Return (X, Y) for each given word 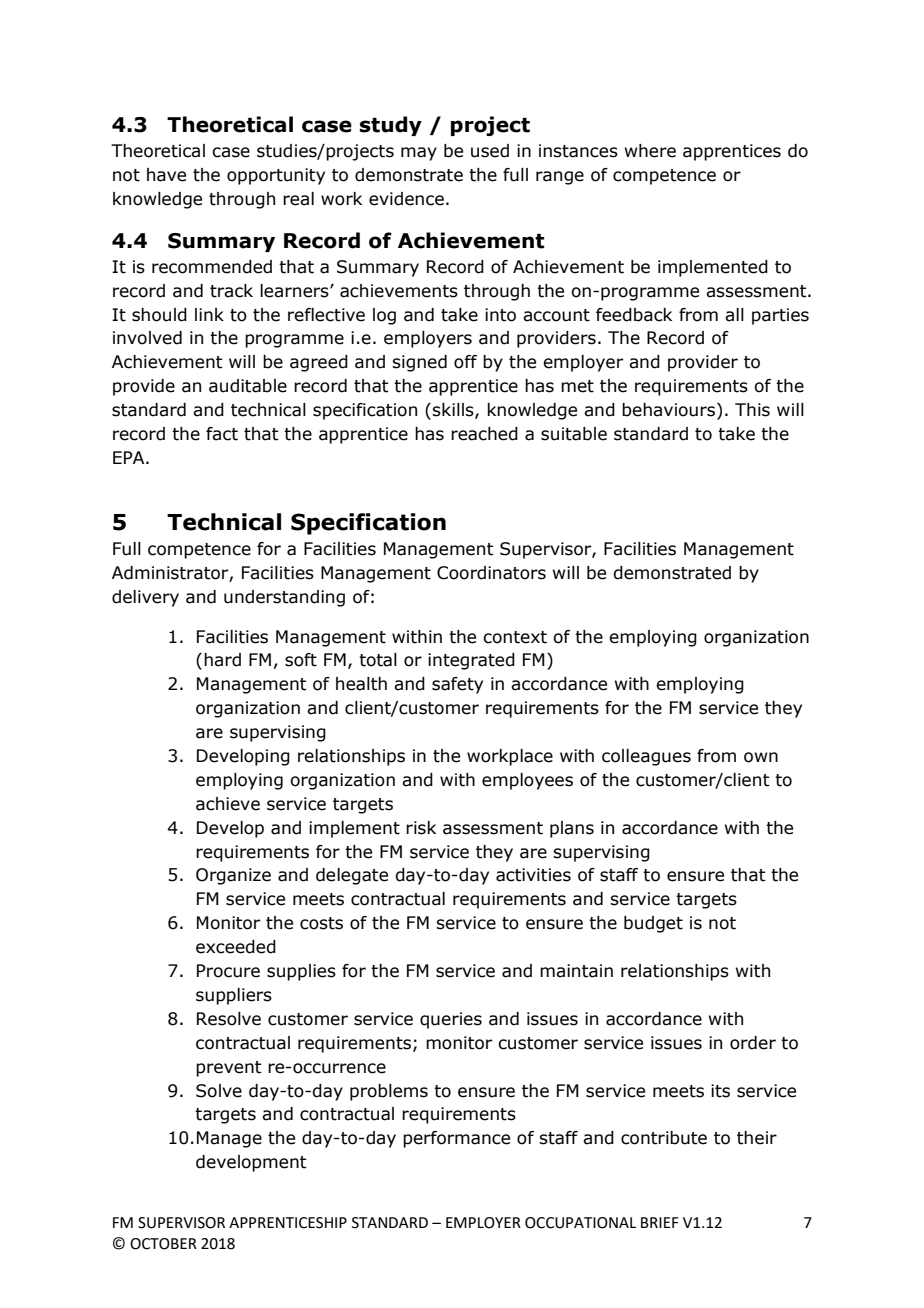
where (650, 151)
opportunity (276, 176)
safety (457, 685)
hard (222, 660)
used (490, 151)
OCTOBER (163, 1244)
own (761, 757)
